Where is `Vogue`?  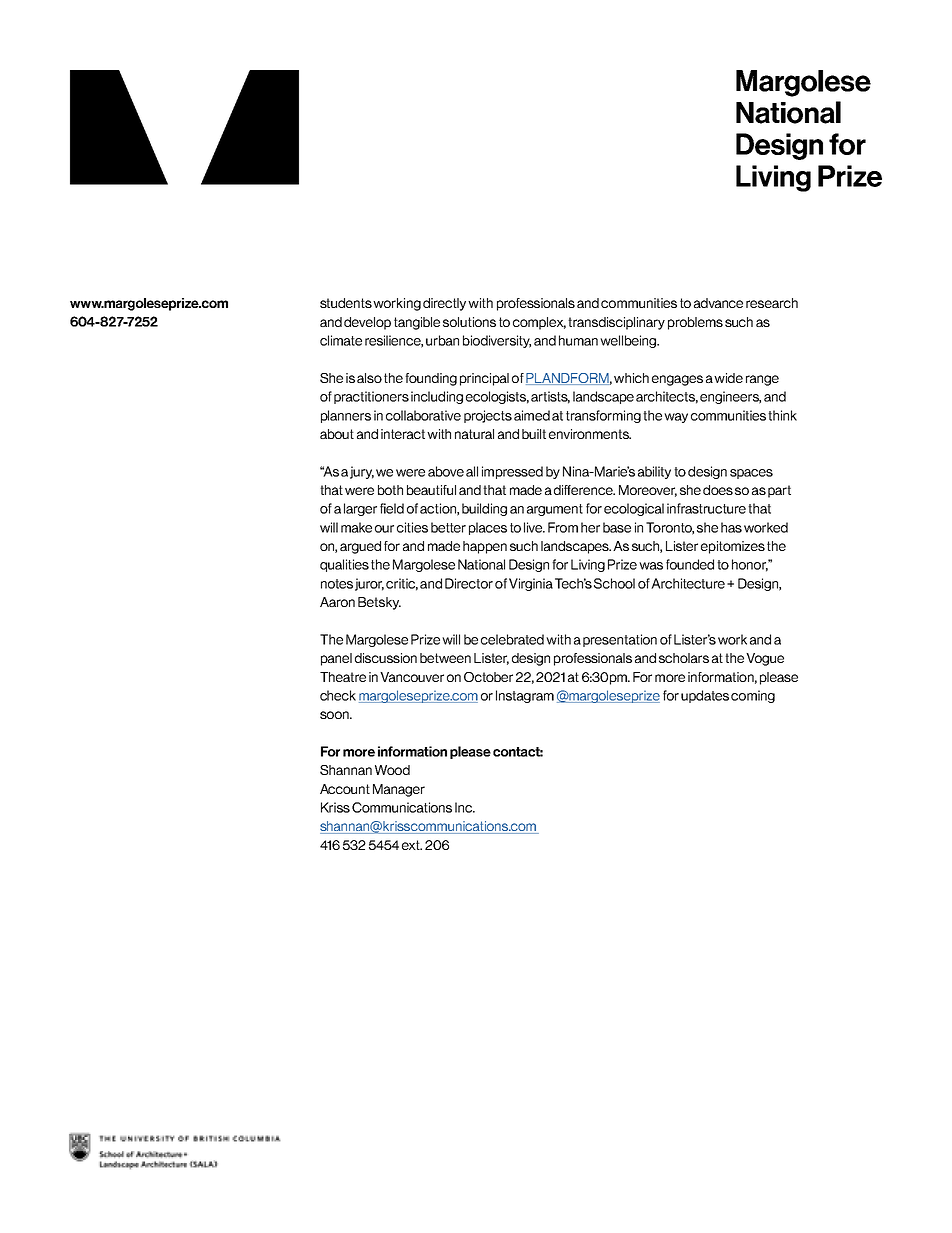
Vogue is located at coordinates (765, 659).
